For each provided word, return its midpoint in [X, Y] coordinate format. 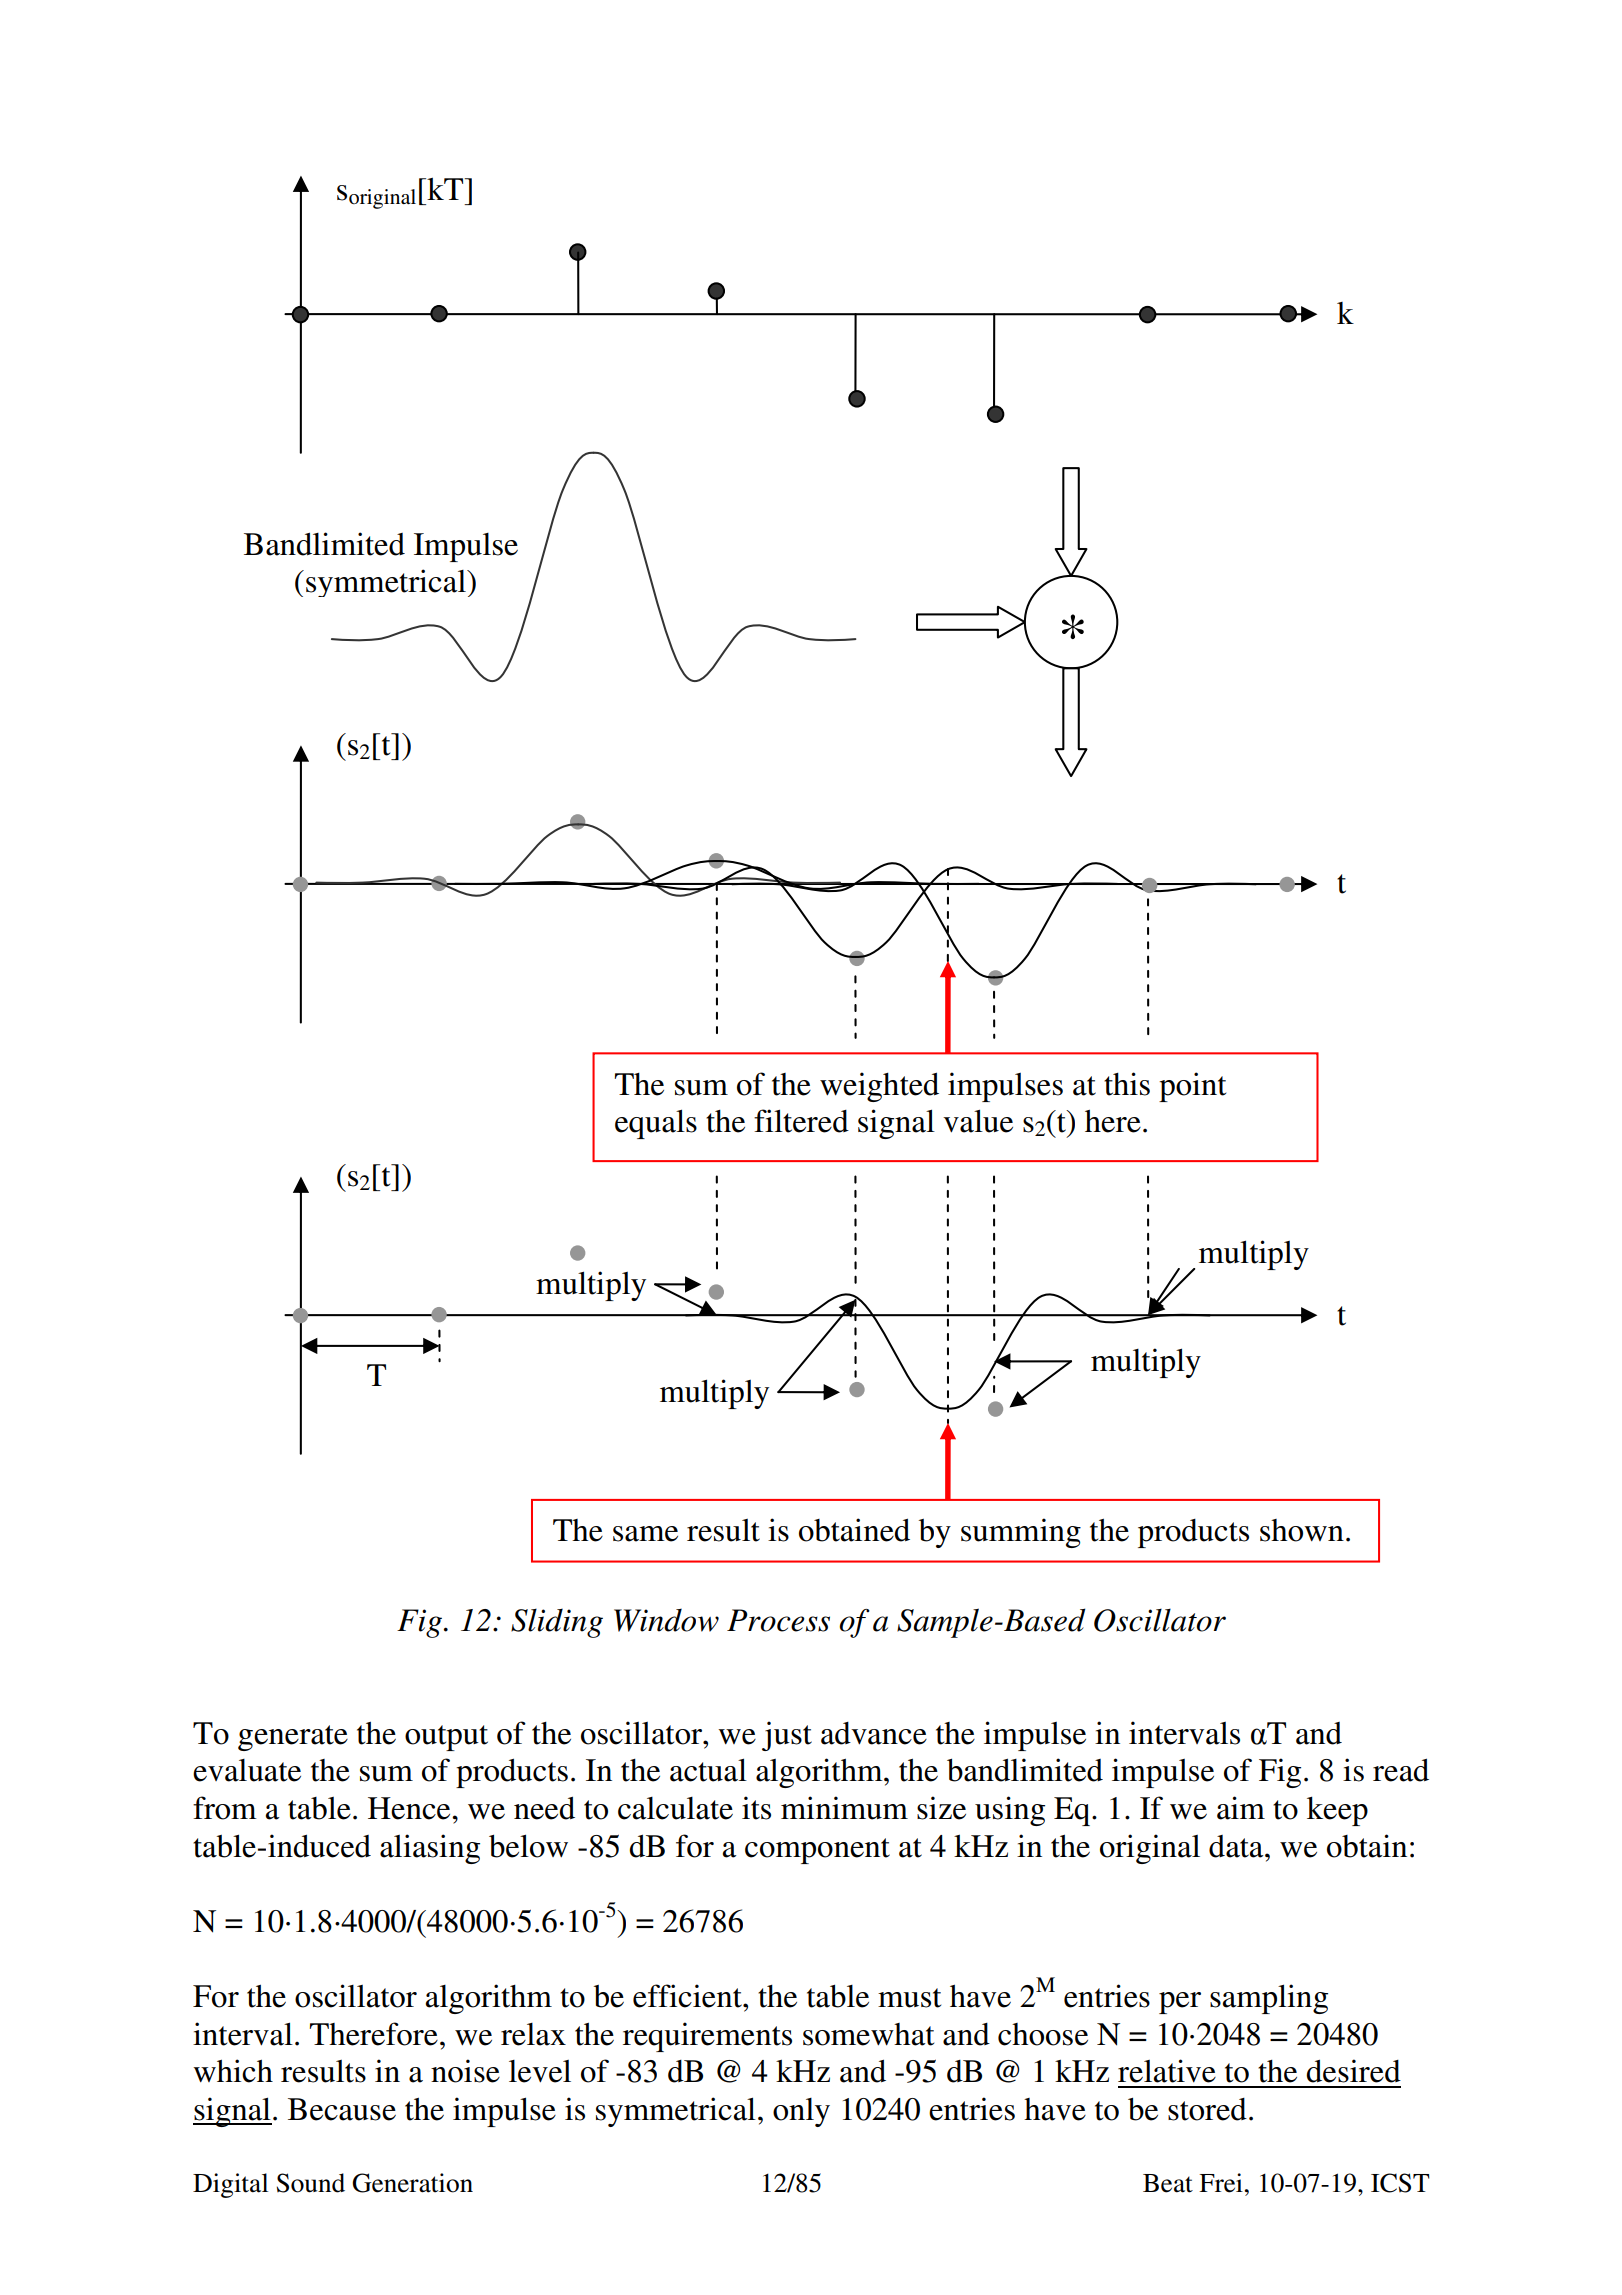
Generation [412, 2183]
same [645, 1534]
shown [1302, 1530]
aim [1241, 1808]
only [801, 2112]
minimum [844, 1808]
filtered [801, 1121]
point [1192, 1087]
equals [656, 1124]
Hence [410, 1808]
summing [1021, 1533]
